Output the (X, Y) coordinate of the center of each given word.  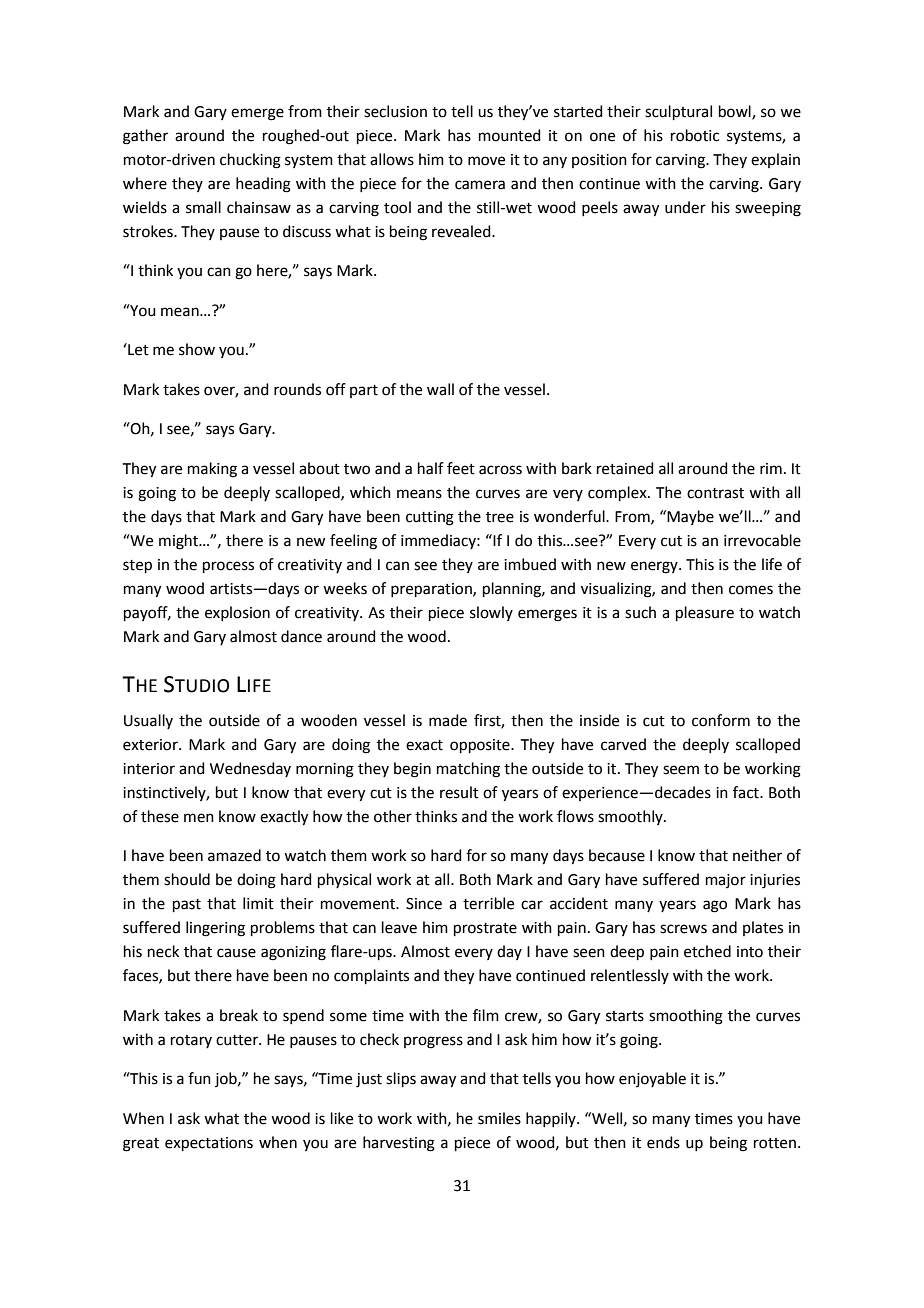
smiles (499, 1118)
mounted (510, 135)
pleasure (705, 613)
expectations (209, 1144)
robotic (695, 135)
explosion (237, 613)
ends (663, 1142)
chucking (250, 161)
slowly (491, 613)
